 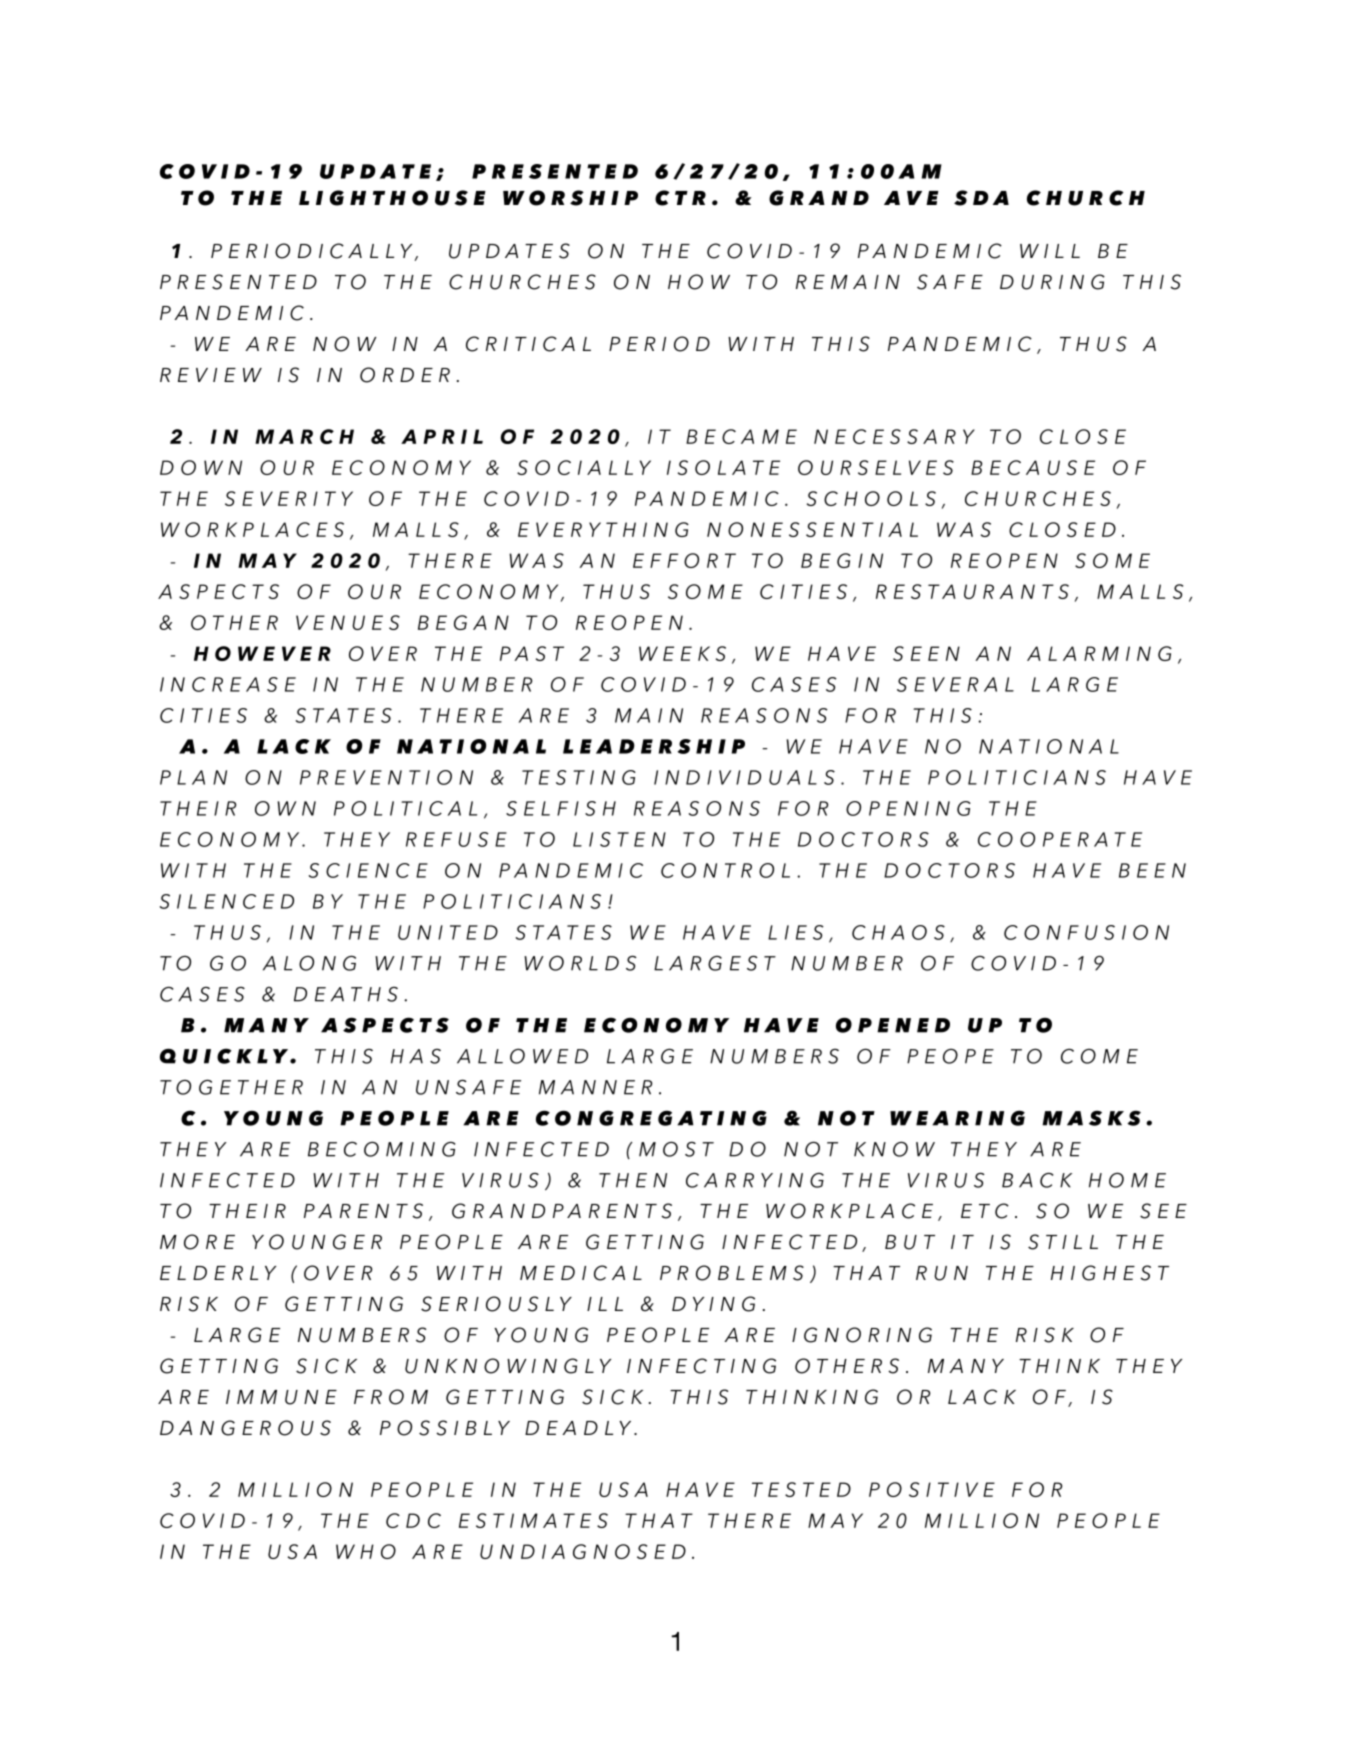 I want to click on WHO, so click(x=366, y=1551).
